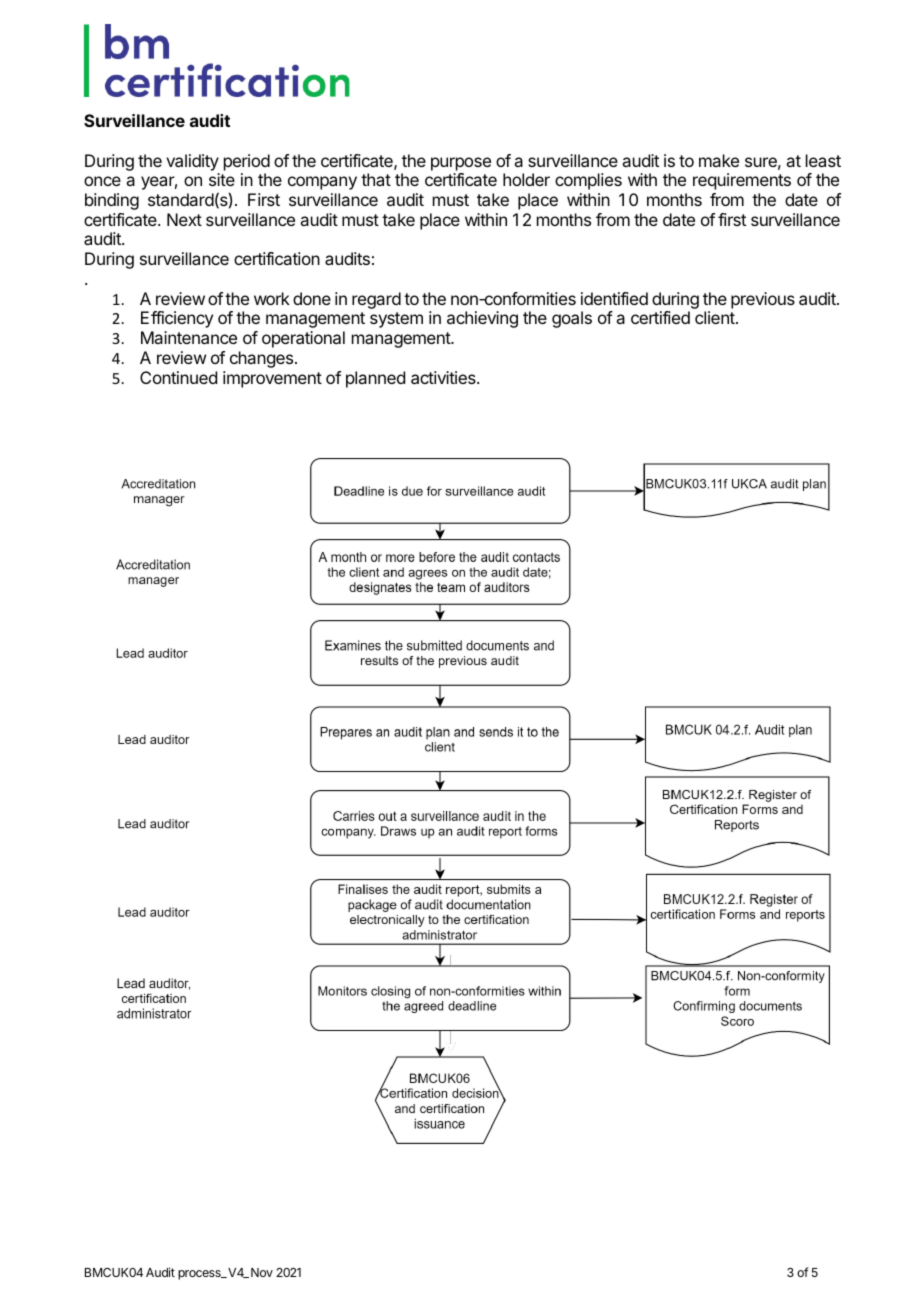  What do you see at coordinates (192, 162) in the screenshot?
I see `validity` at bounding box center [192, 162].
